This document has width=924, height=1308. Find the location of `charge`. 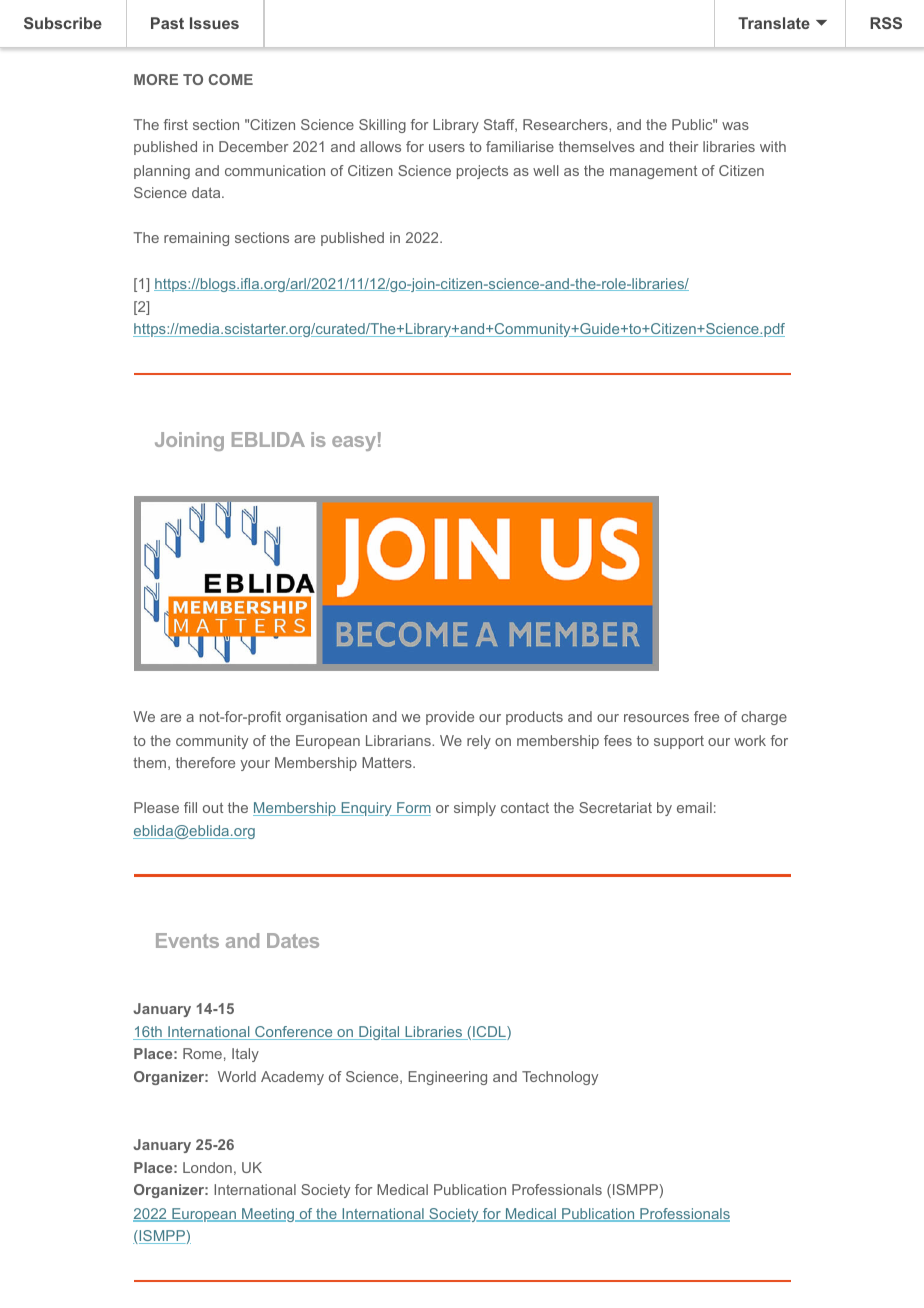

charge is located at coordinates (764, 718).
